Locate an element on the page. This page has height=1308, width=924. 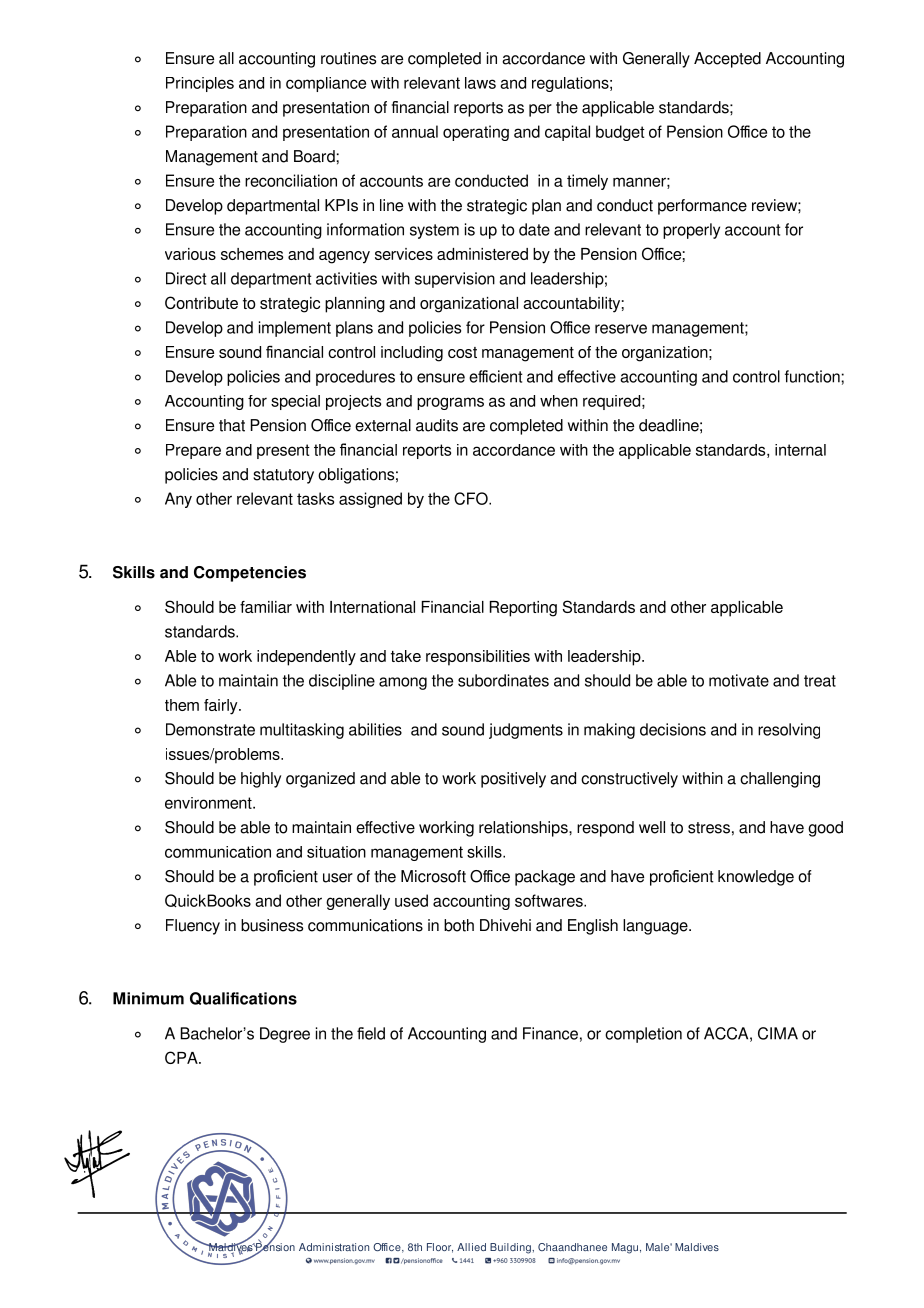
fairly is located at coordinates (222, 707).
